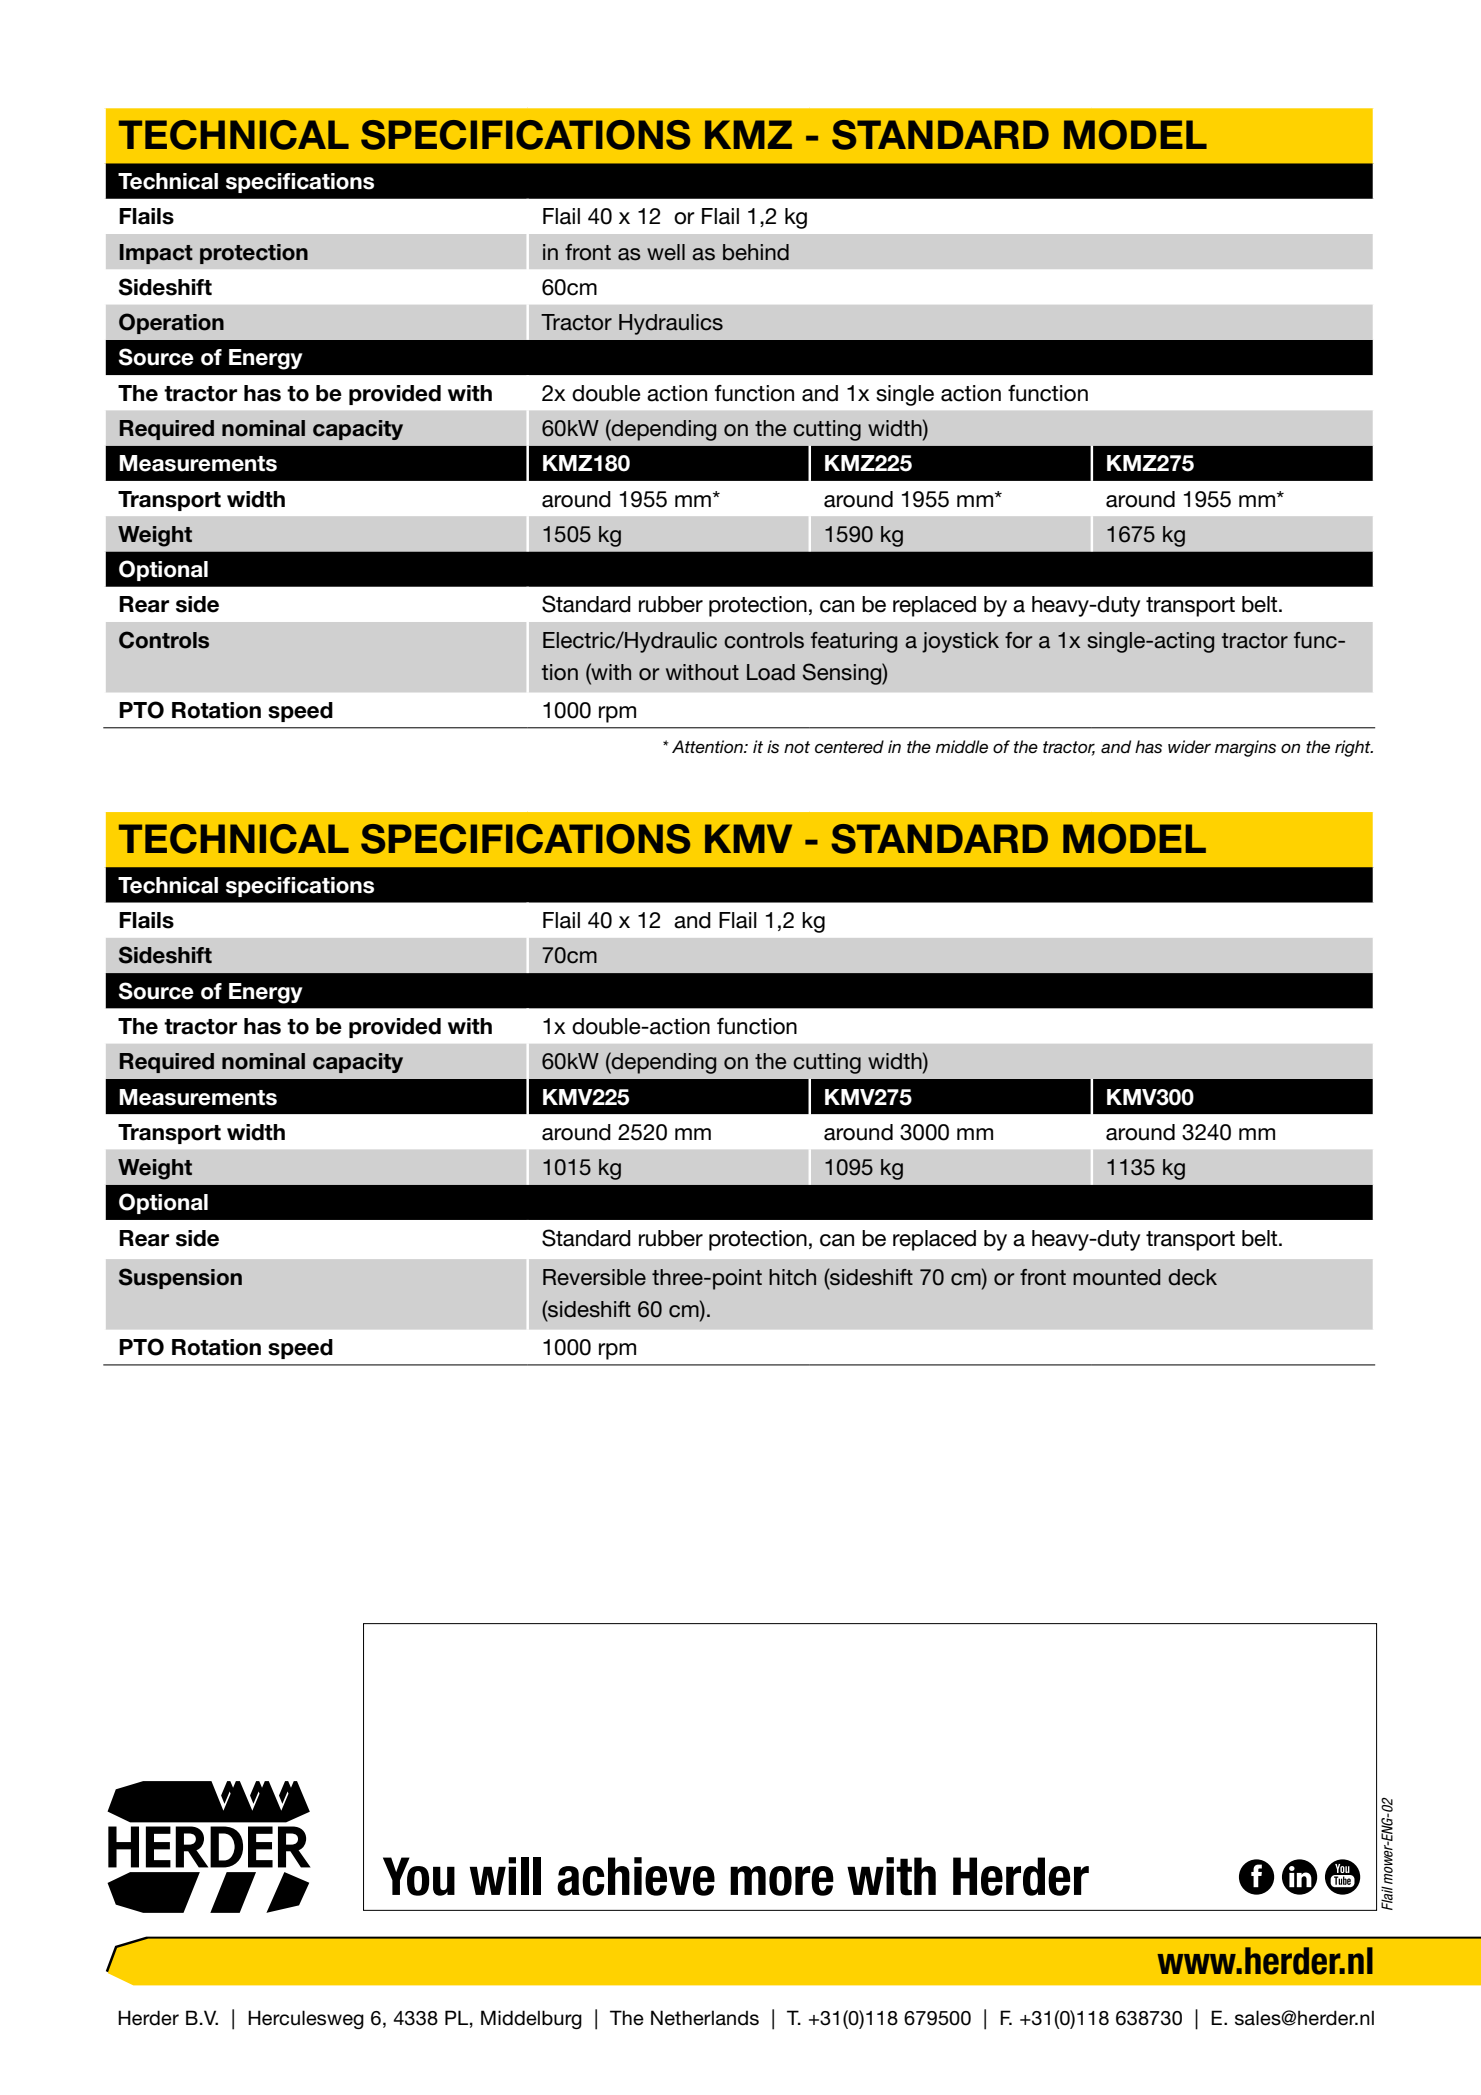 The image size is (1481, 2095). I want to click on deck, so click(1192, 1277).
